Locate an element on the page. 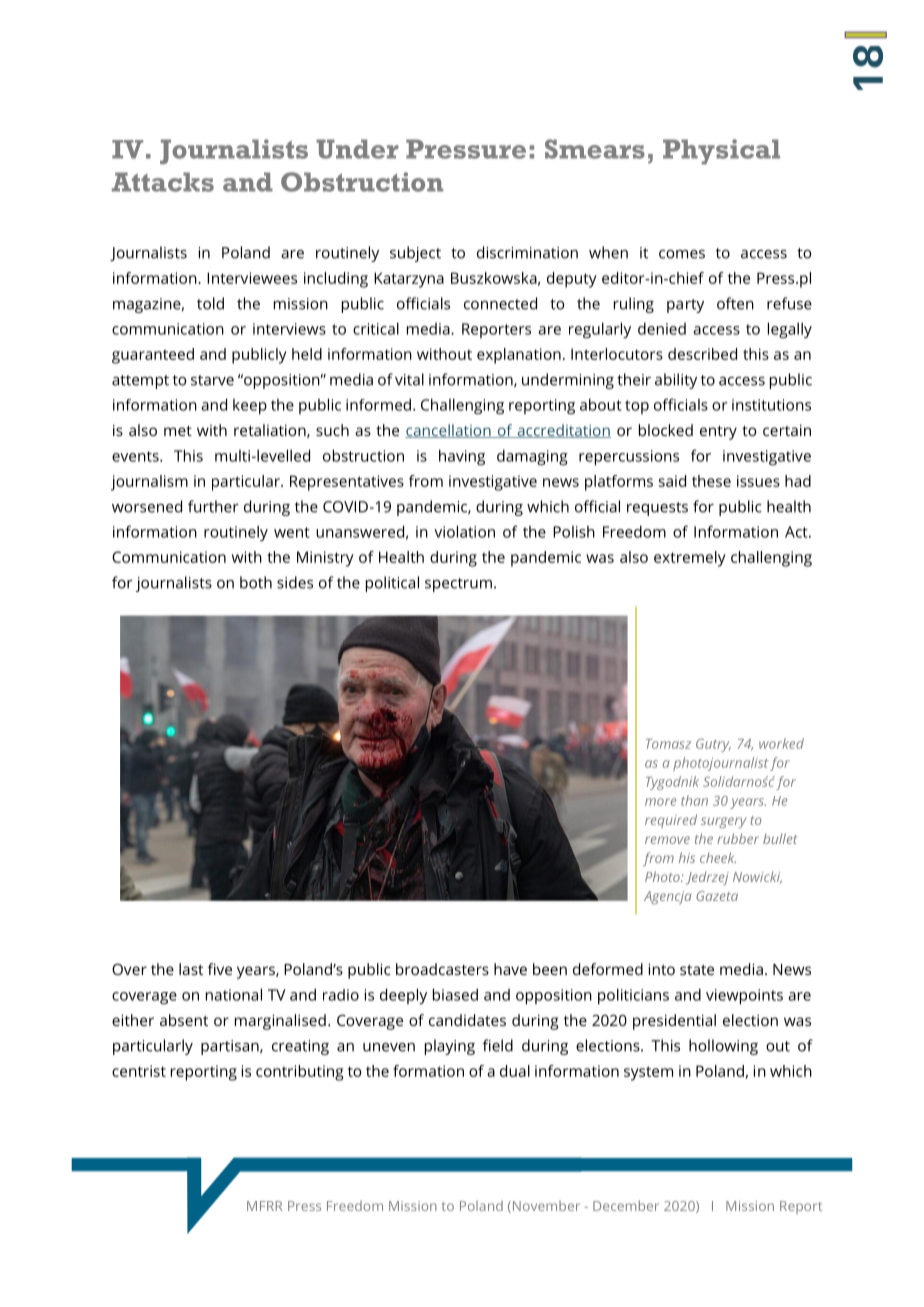 Image resolution: width=924 pixels, height=1307 pixels. November is located at coordinates (545, 1207).
